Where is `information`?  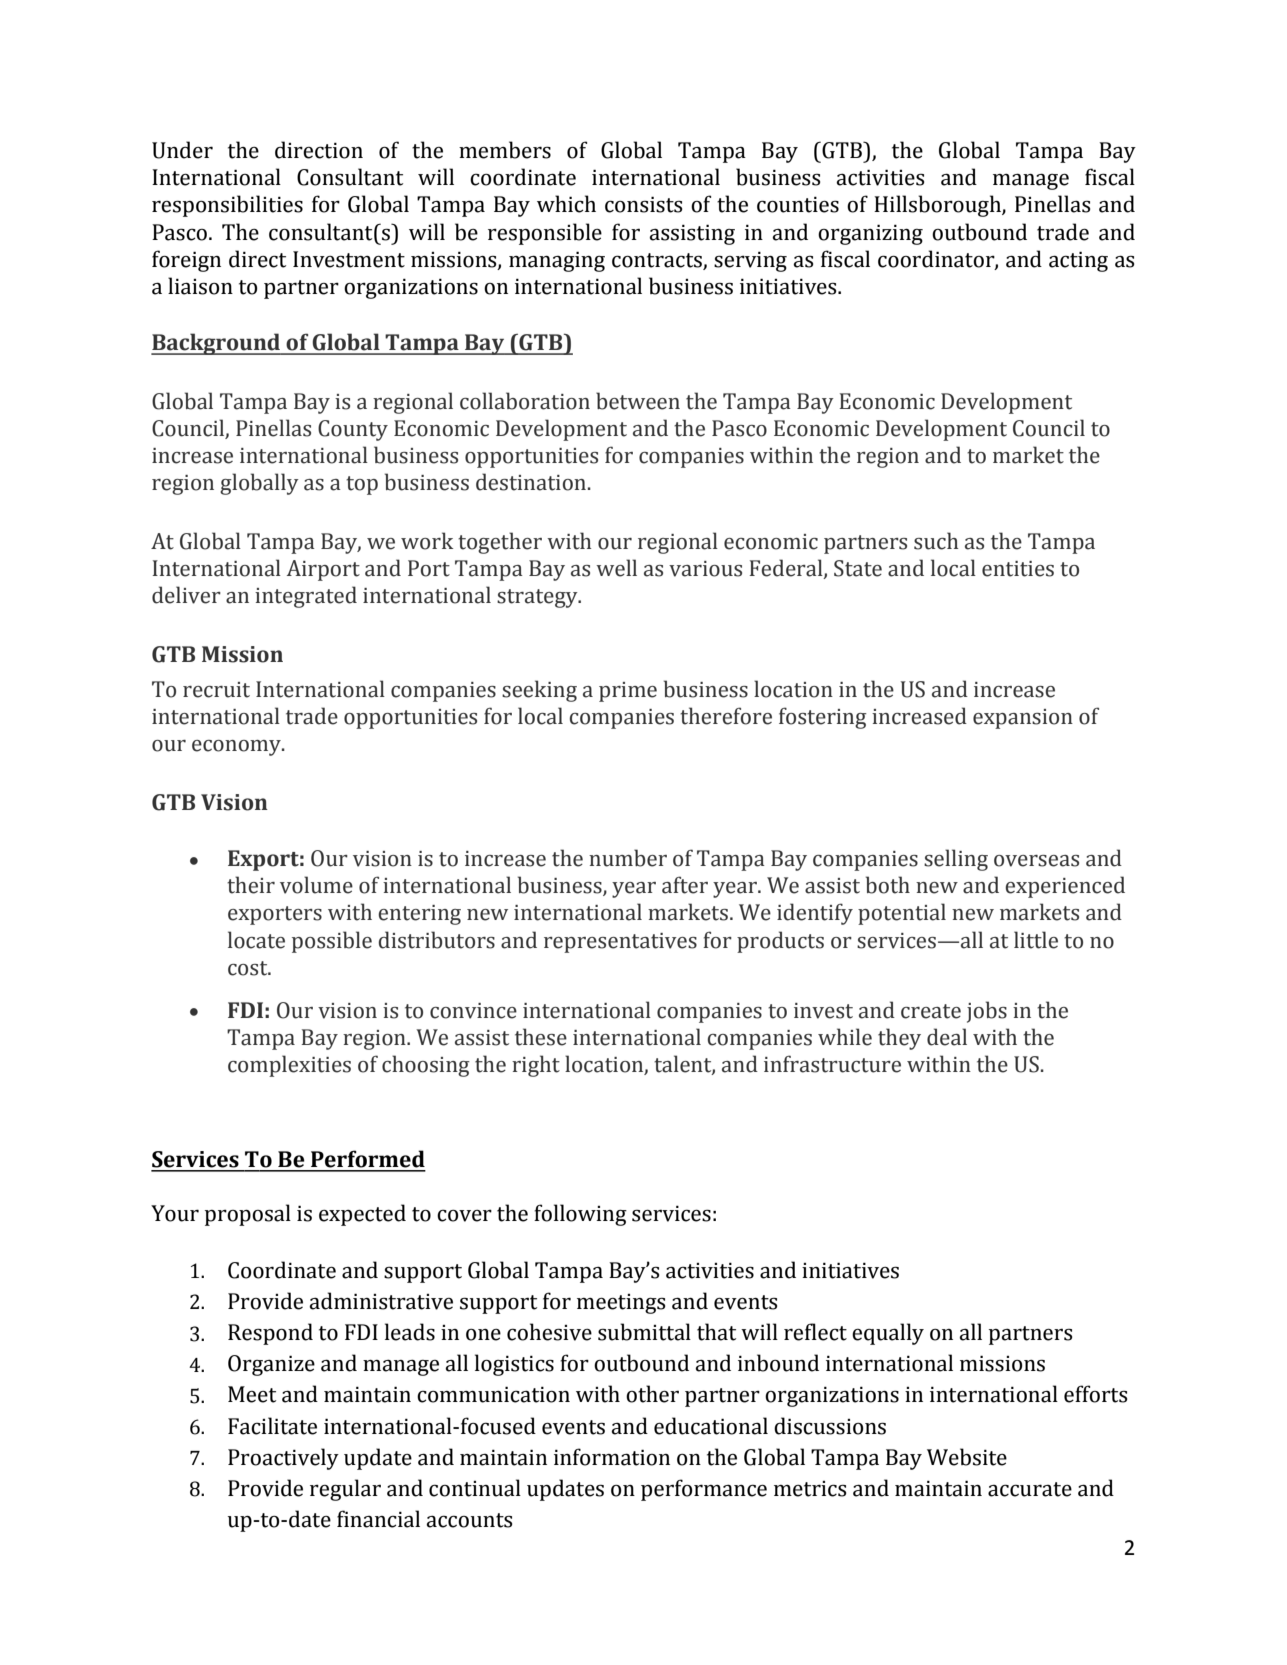
information is located at coordinates (612, 1457).
